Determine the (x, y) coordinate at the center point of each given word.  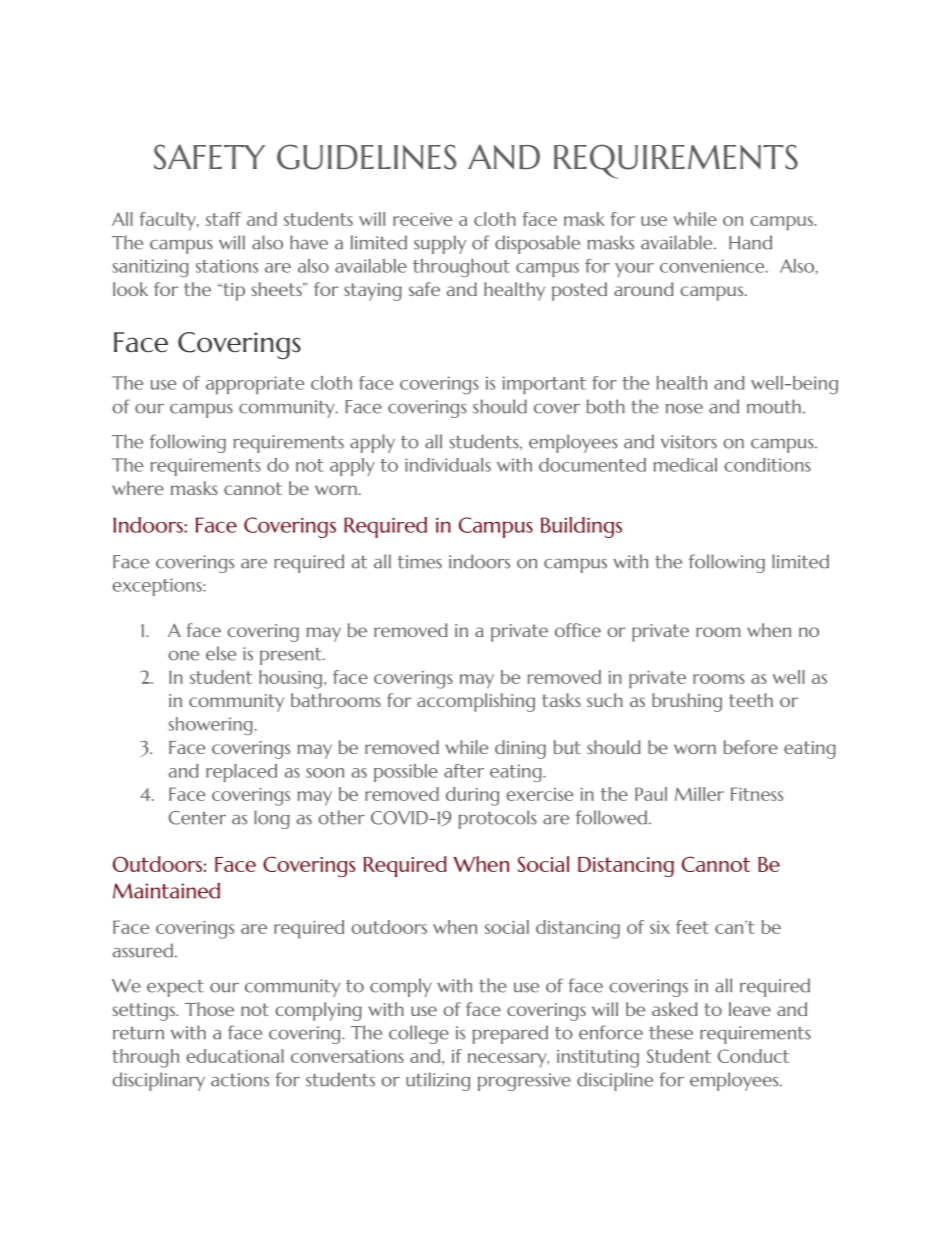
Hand (750, 242)
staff (223, 219)
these (671, 1032)
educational (235, 1056)
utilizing (438, 1081)
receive (422, 219)
